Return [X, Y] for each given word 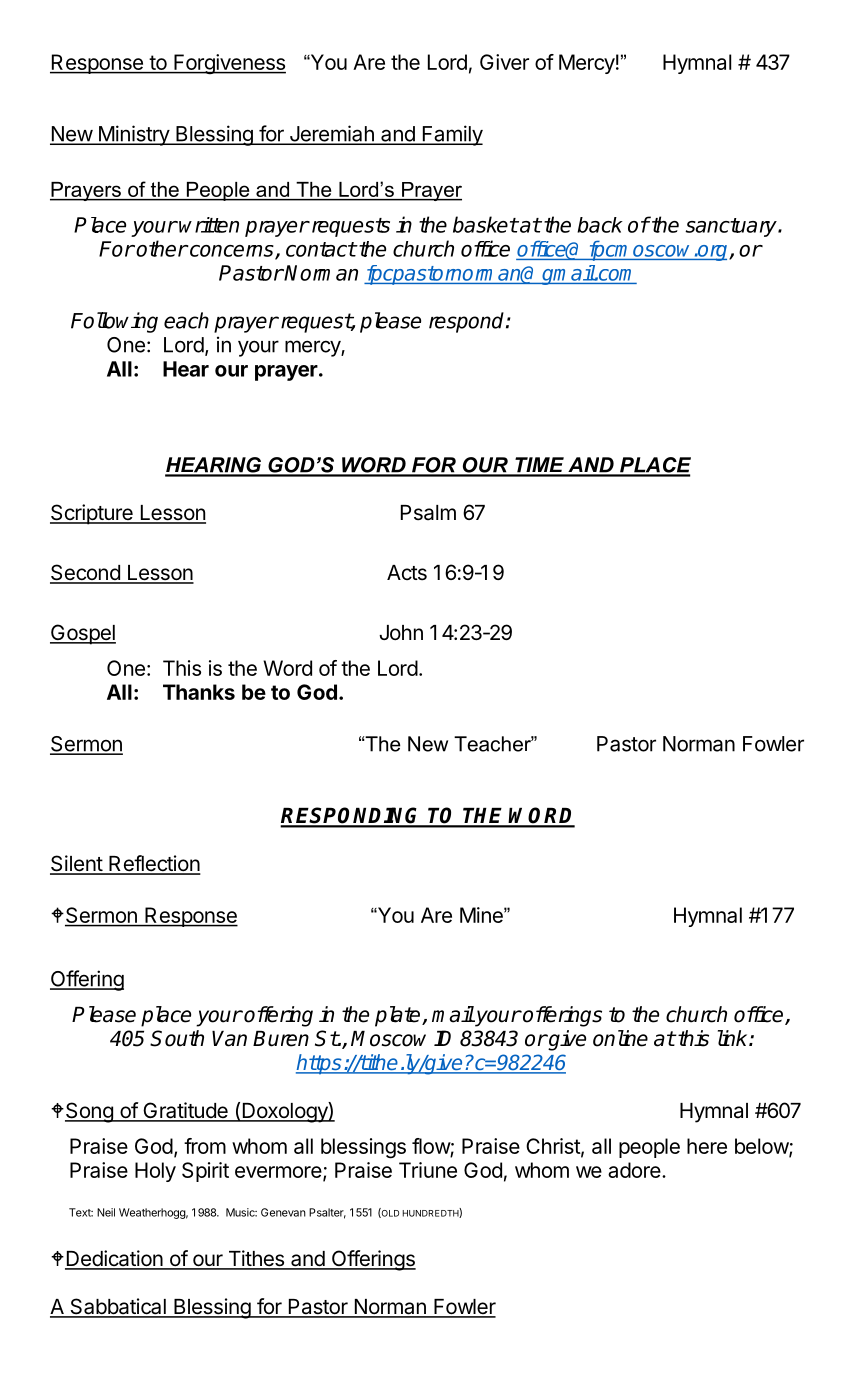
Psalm [428, 513]
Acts [407, 573]
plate [399, 1016]
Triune [428, 1170]
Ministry [133, 135]
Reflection [154, 864]
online [620, 1038]
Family [451, 135]
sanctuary [732, 227]
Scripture [92, 514]
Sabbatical [118, 1307]
